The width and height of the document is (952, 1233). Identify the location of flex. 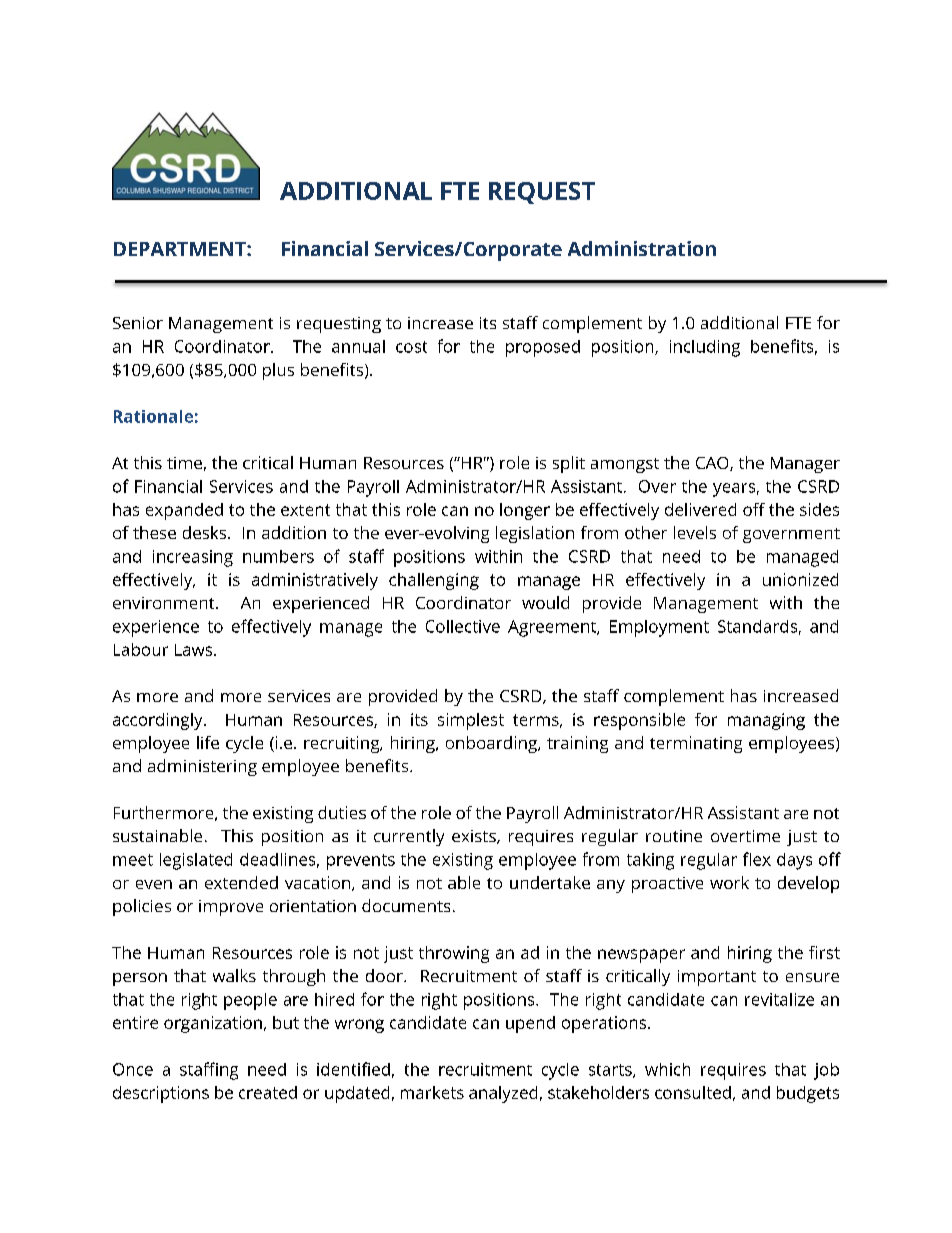
(757, 859).
